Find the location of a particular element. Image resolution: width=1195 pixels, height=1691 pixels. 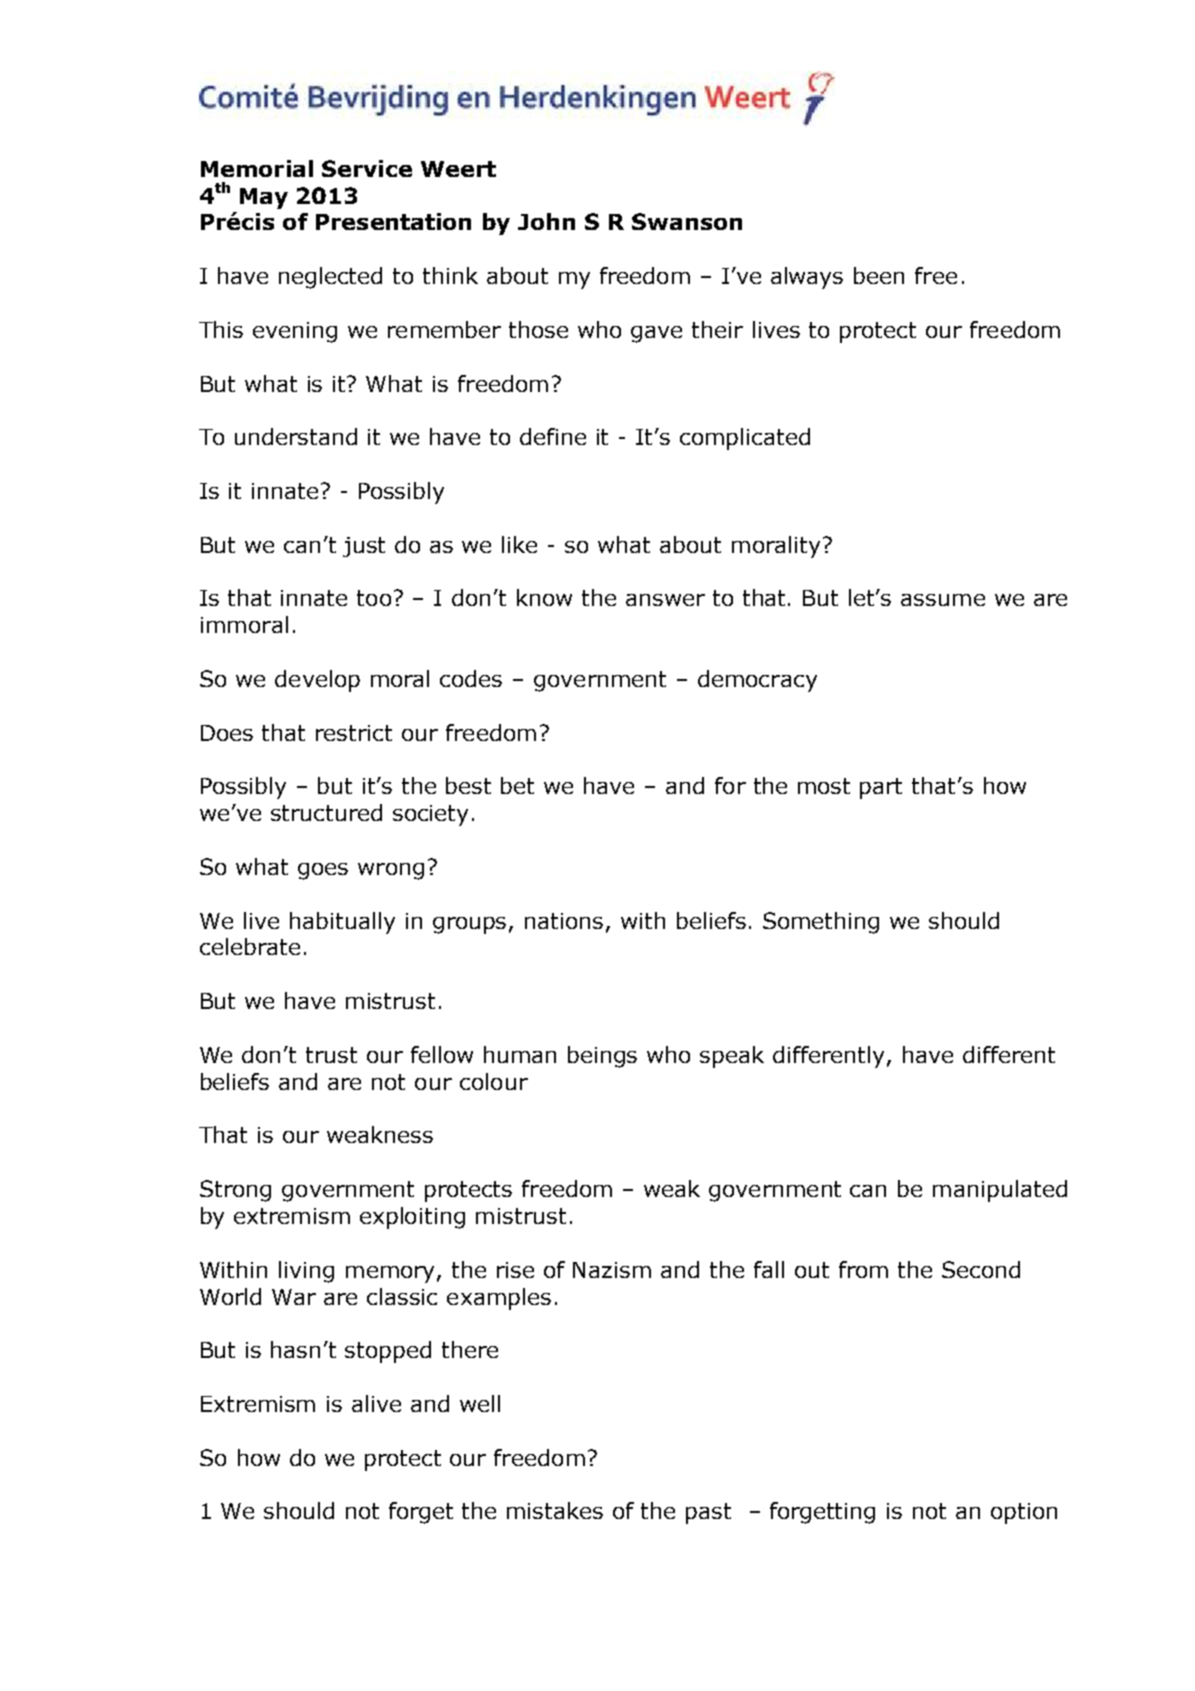

mistakes is located at coordinates (555, 1510).
